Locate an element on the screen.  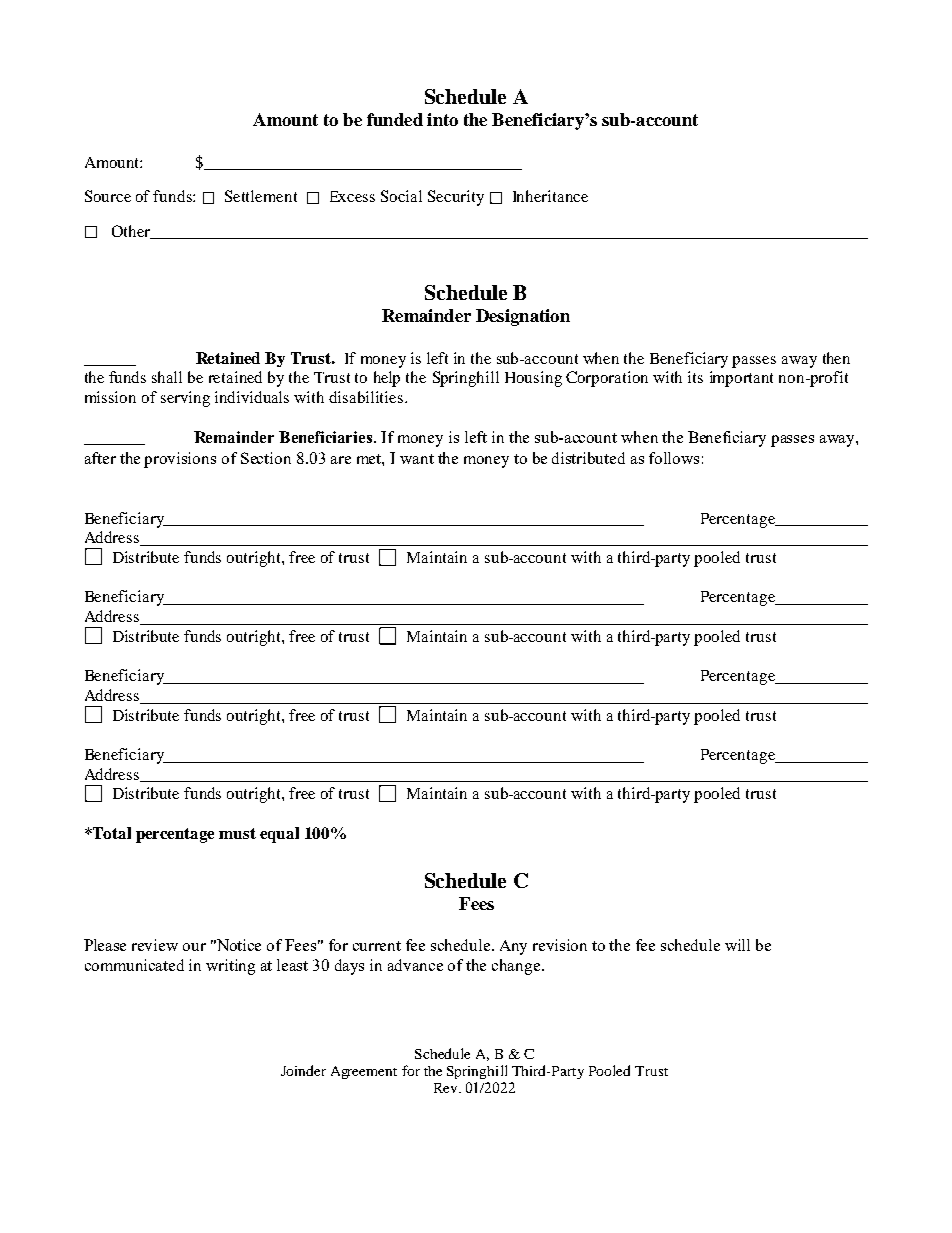
into is located at coordinates (442, 119).
